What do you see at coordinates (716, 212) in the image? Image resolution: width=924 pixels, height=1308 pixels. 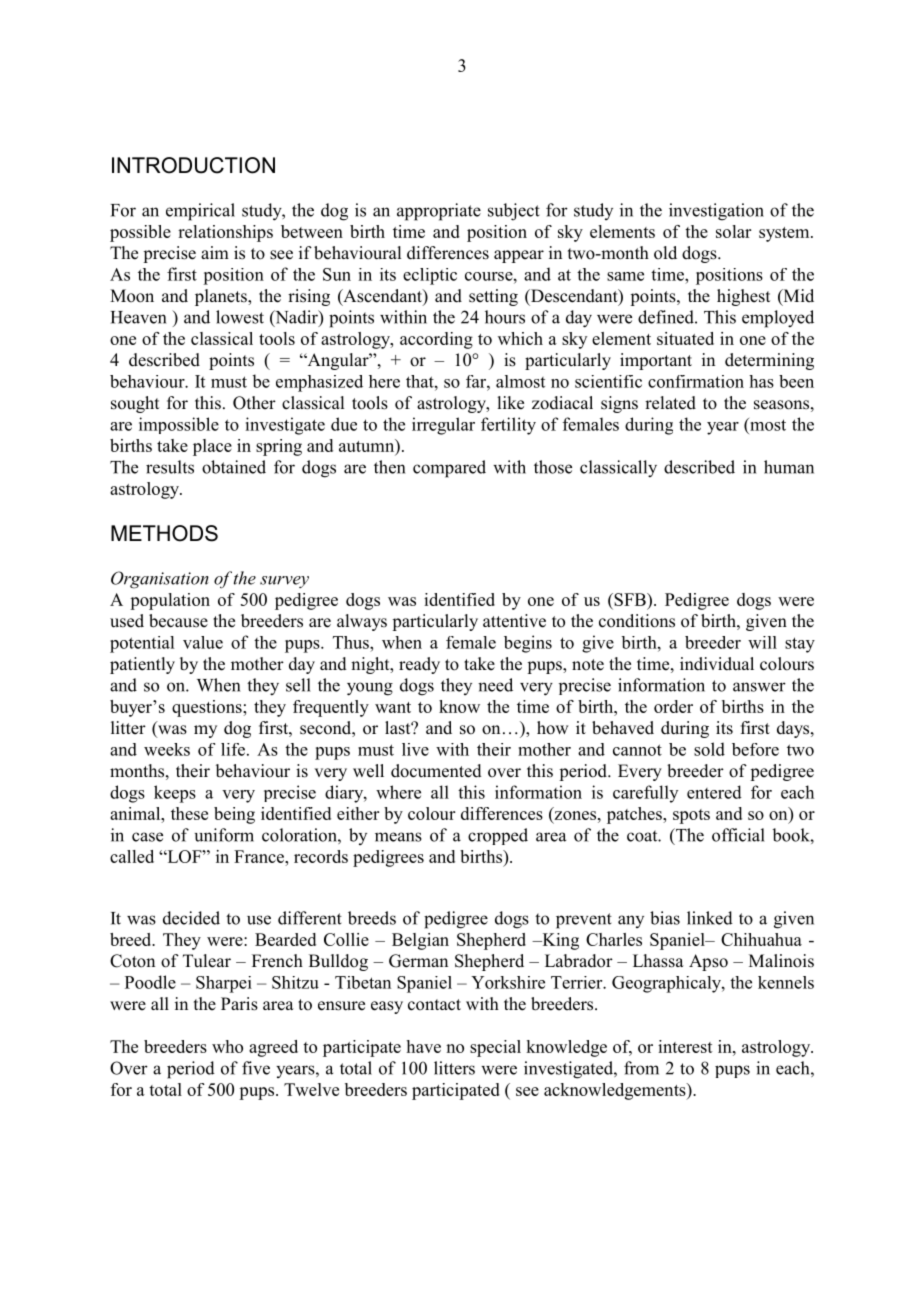 I see `investigation` at bounding box center [716, 212].
